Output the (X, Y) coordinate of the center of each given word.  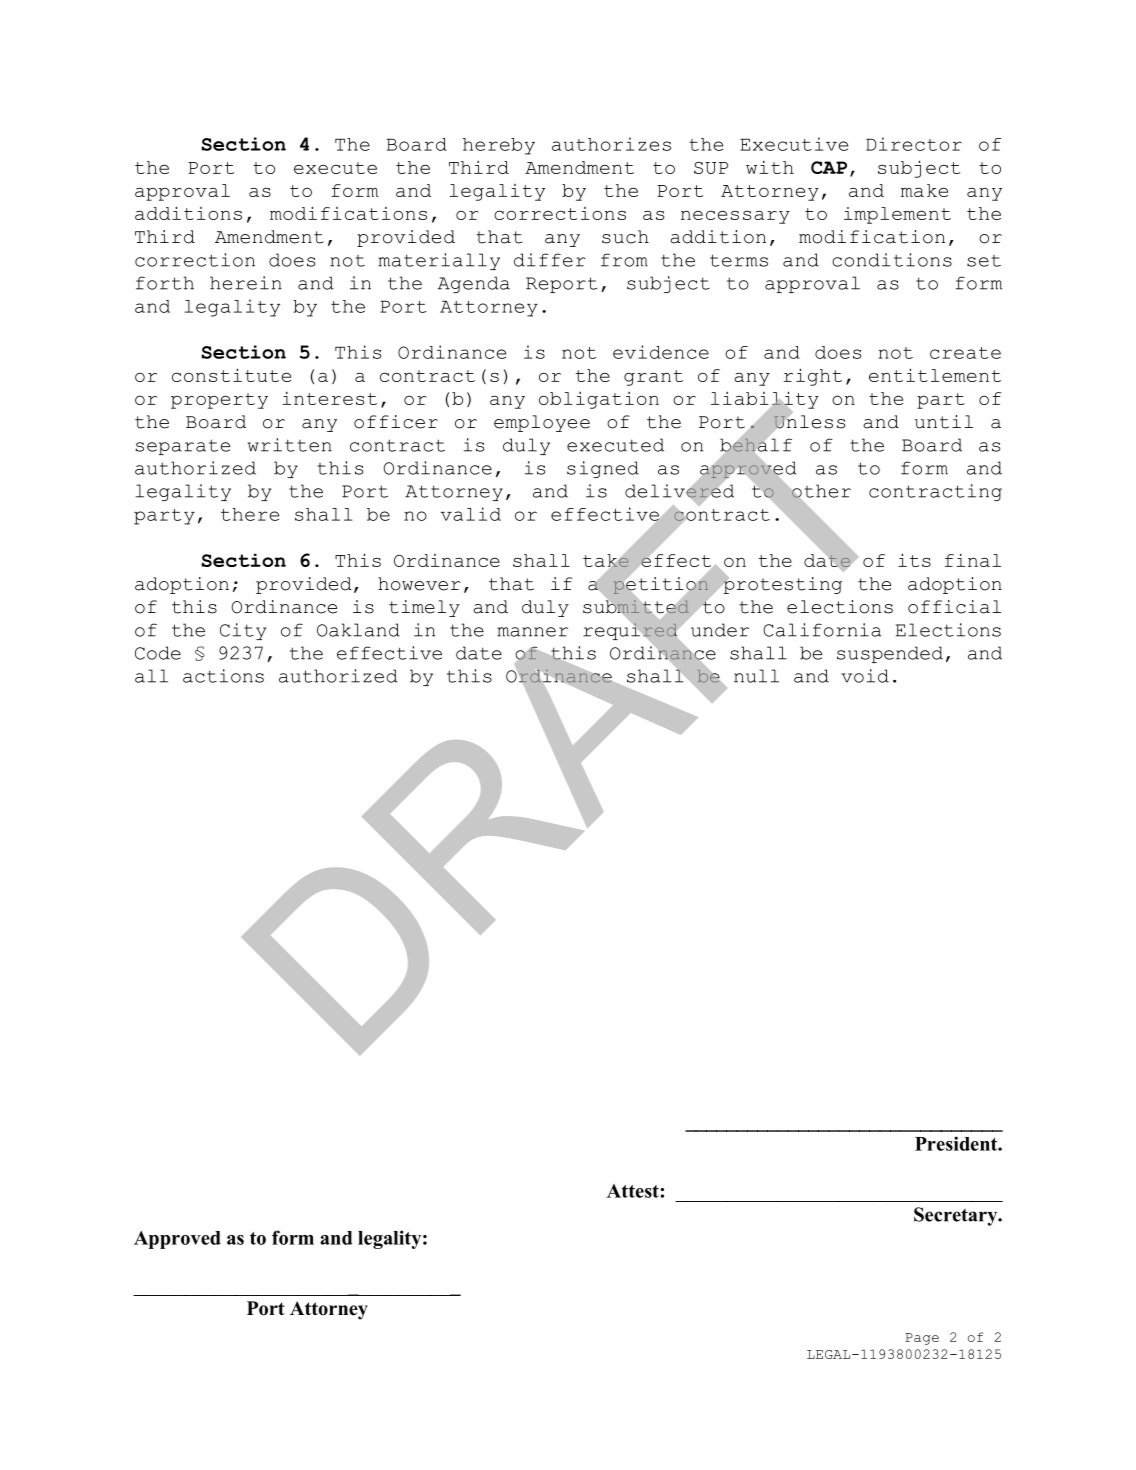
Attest (633, 1191)
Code (158, 653)
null (756, 676)
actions (223, 676)
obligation (599, 400)
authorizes (611, 144)
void (865, 676)
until (944, 422)
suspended (890, 654)
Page (922, 1339)
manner (532, 632)
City (243, 631)
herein (246, 283)
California (822, 630)
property (219, 401)
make (924, 190)
